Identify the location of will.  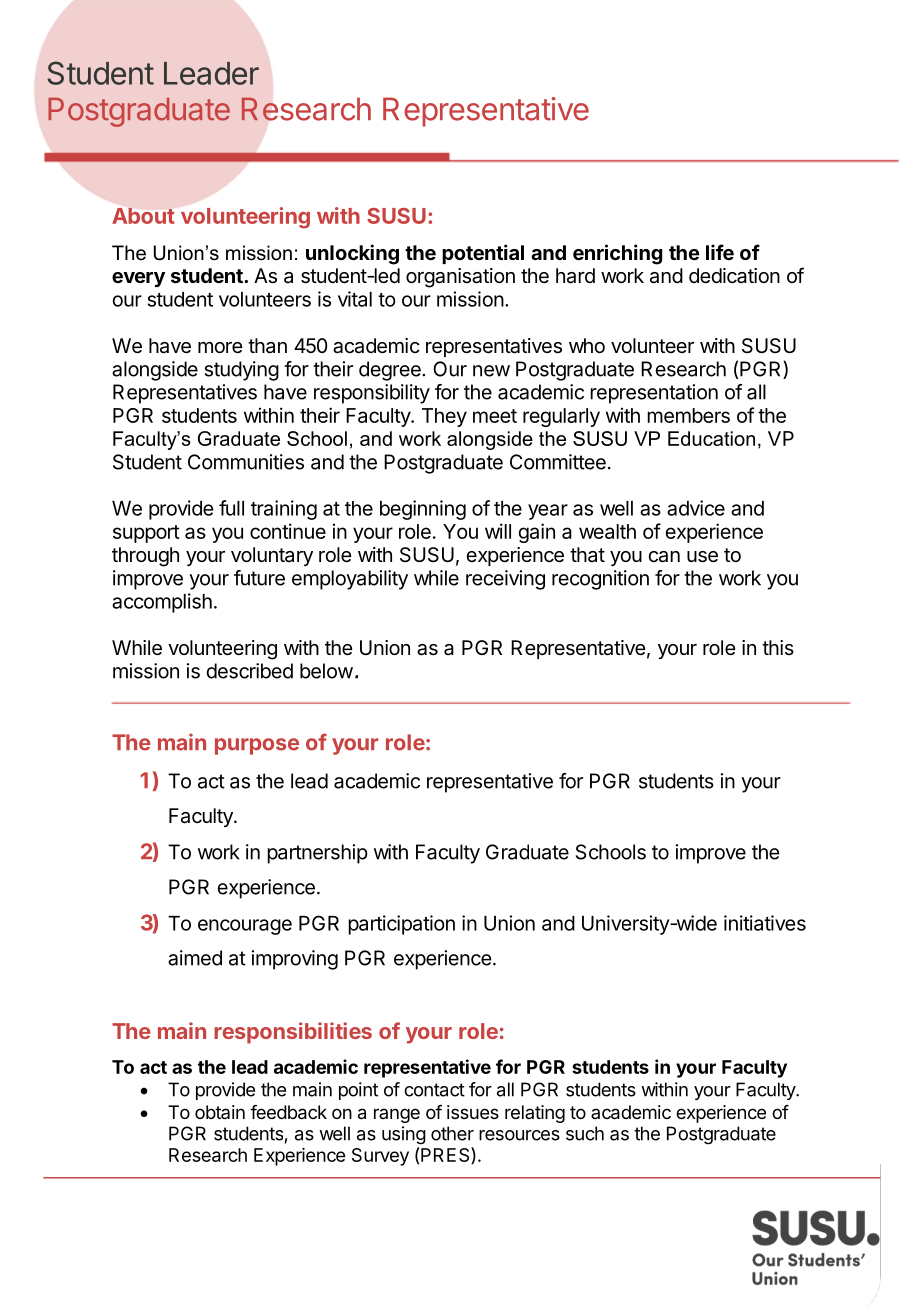
(498, 531).
